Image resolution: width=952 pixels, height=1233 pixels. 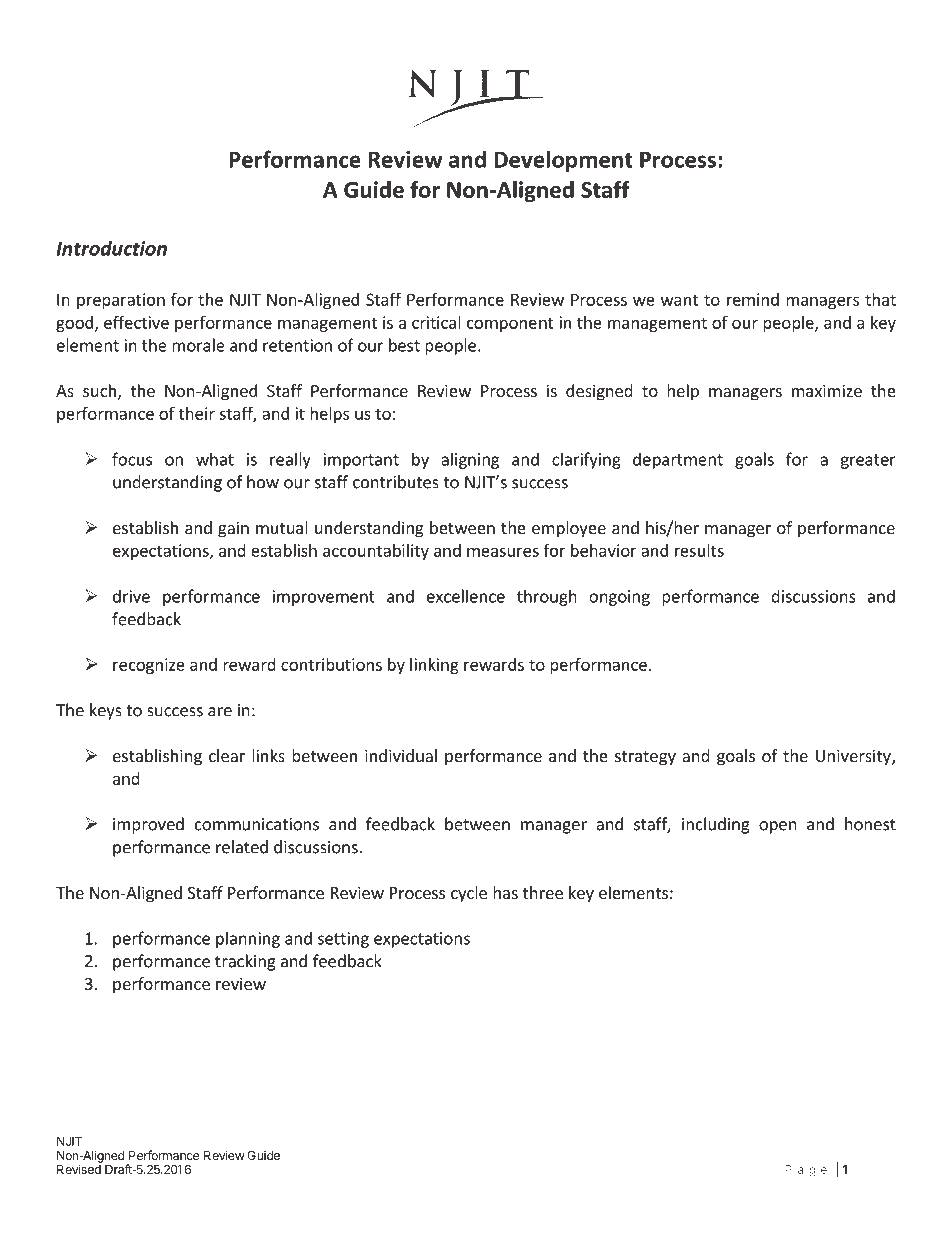 I want to click on setting, so click(x=343, y=940).
